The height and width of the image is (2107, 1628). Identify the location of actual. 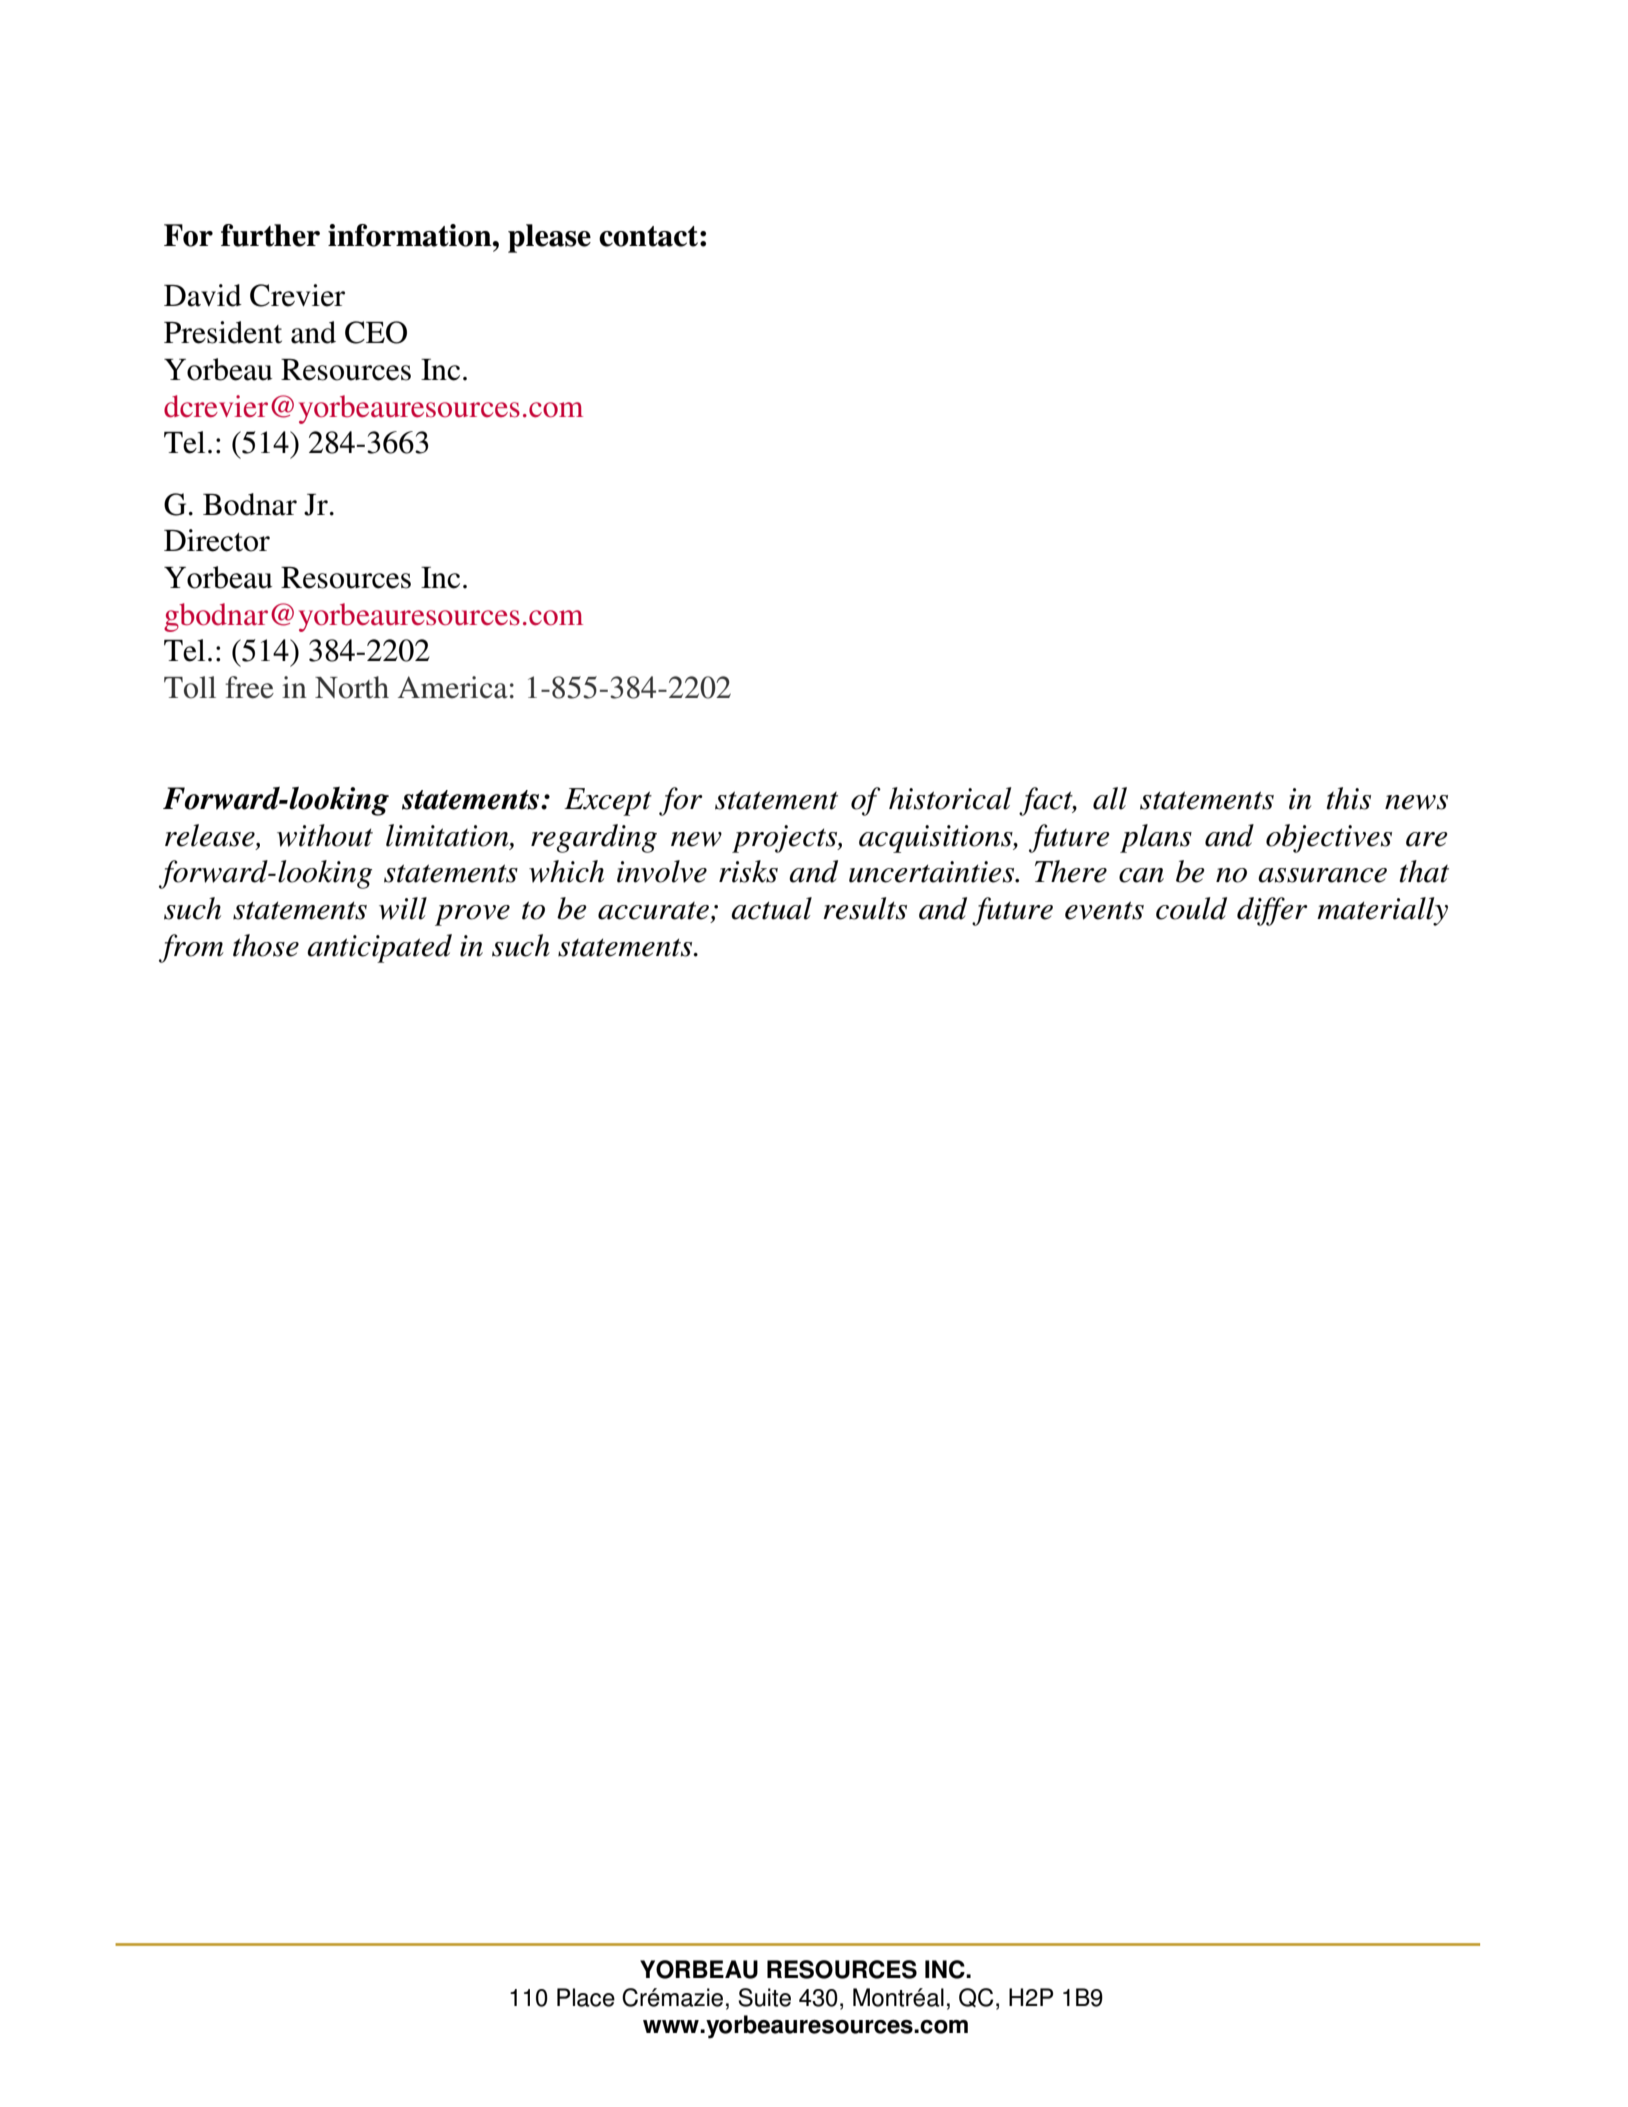
(771, 908).
